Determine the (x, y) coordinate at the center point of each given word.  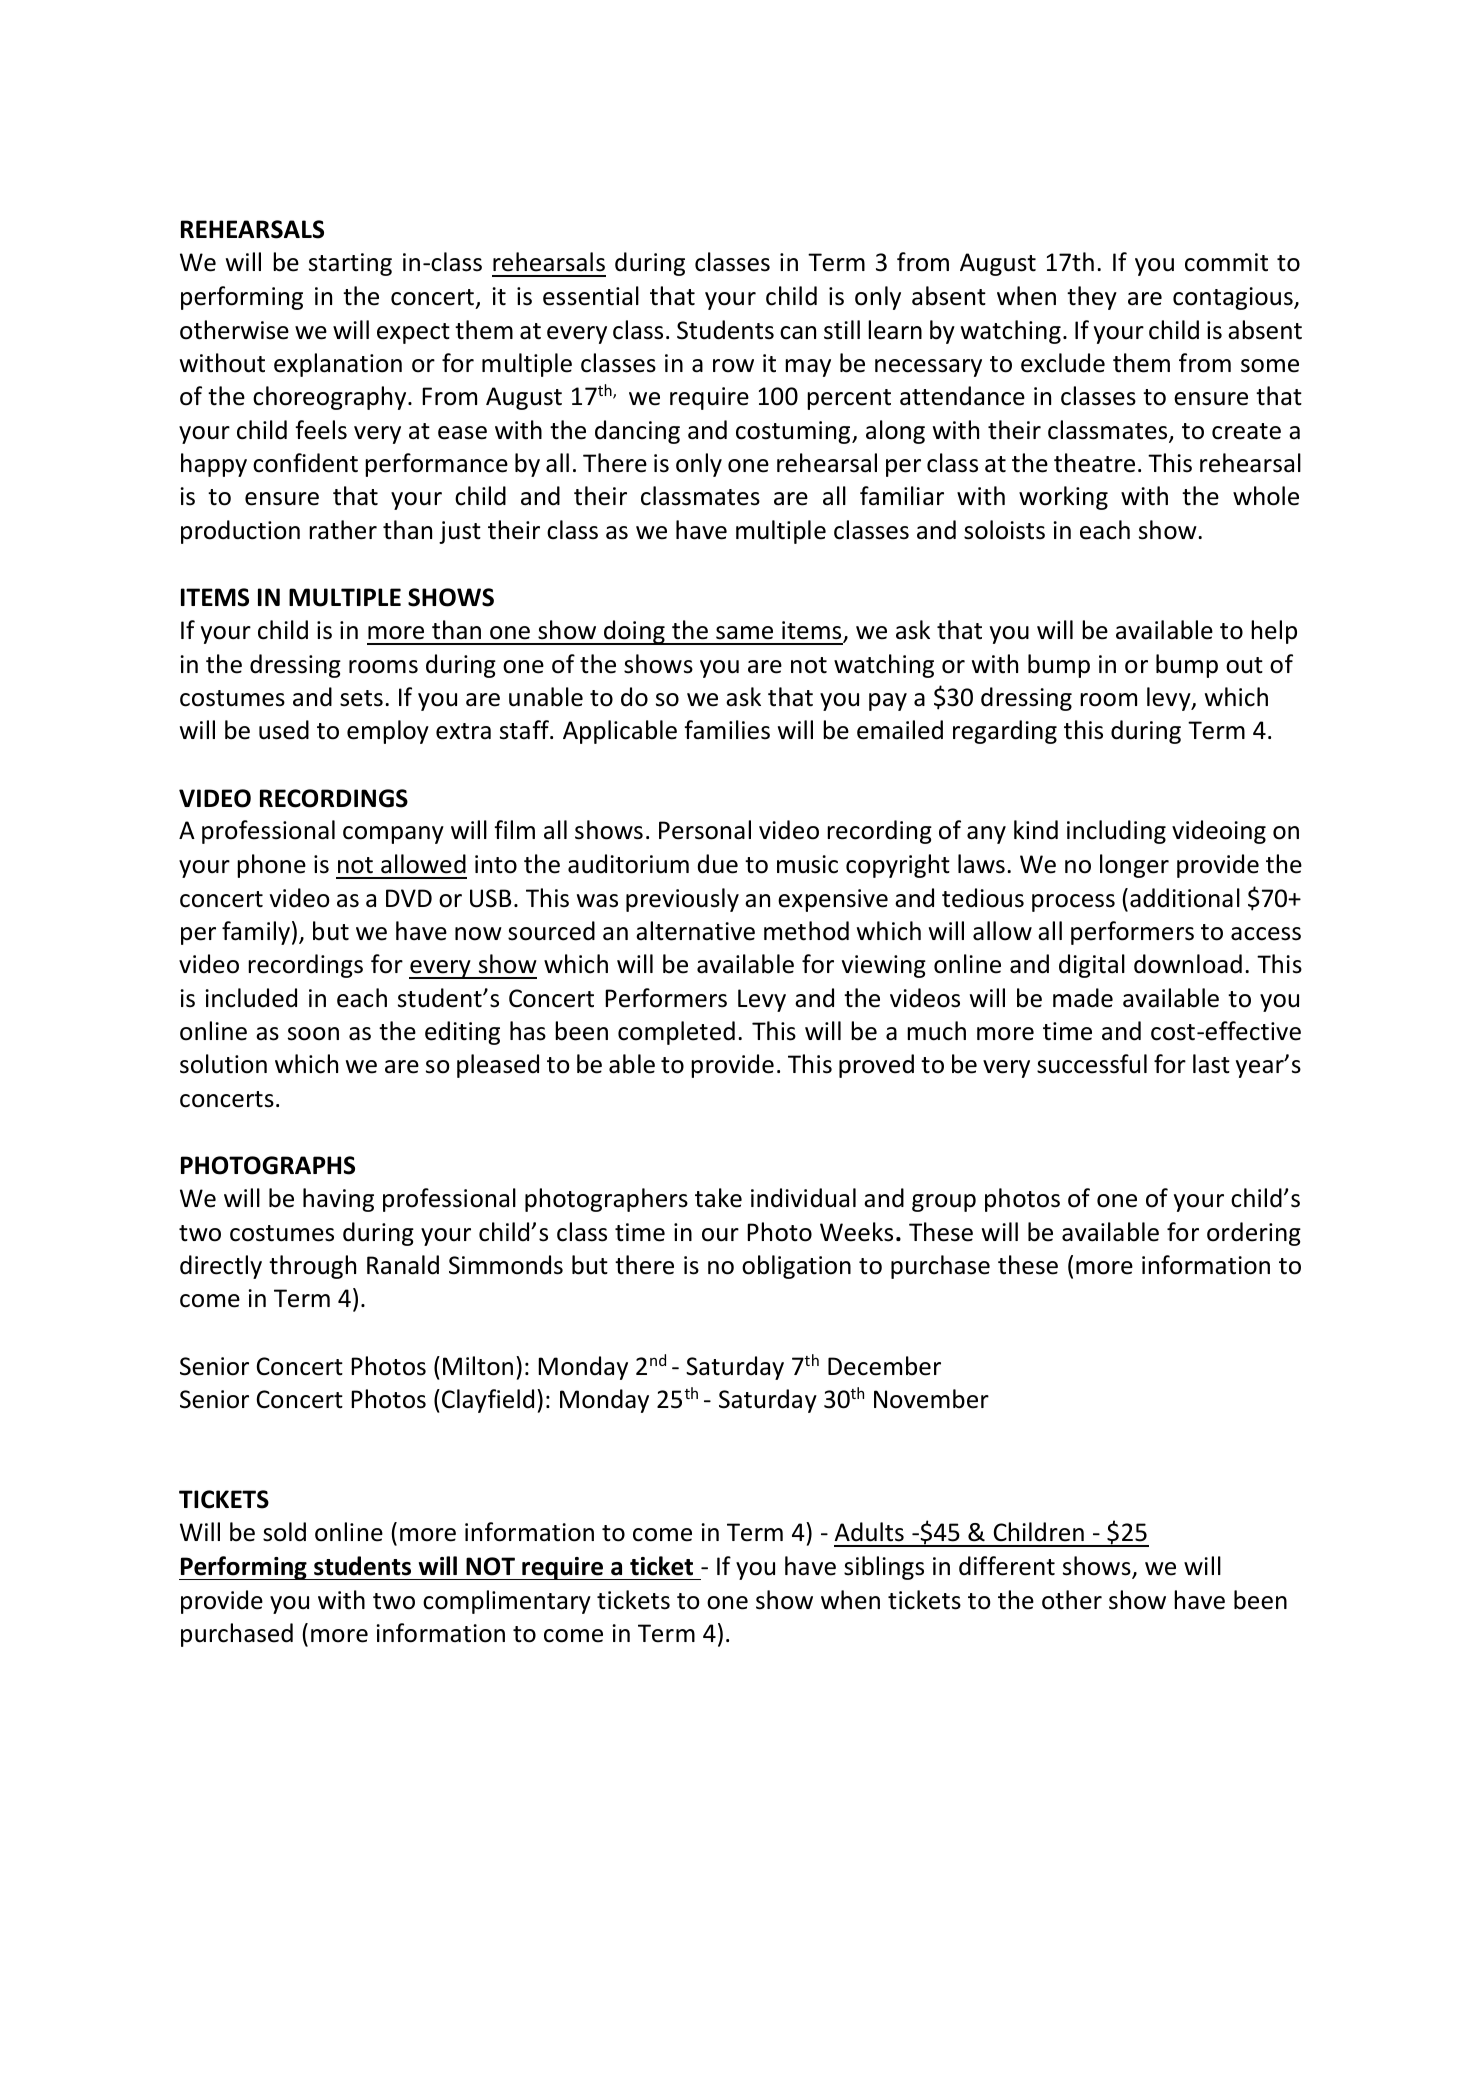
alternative (695, 931)
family (256, 933)
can (798, 333)
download (1188, 964)
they (1092, 298)
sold (284, 1532)
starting (350, 264)
